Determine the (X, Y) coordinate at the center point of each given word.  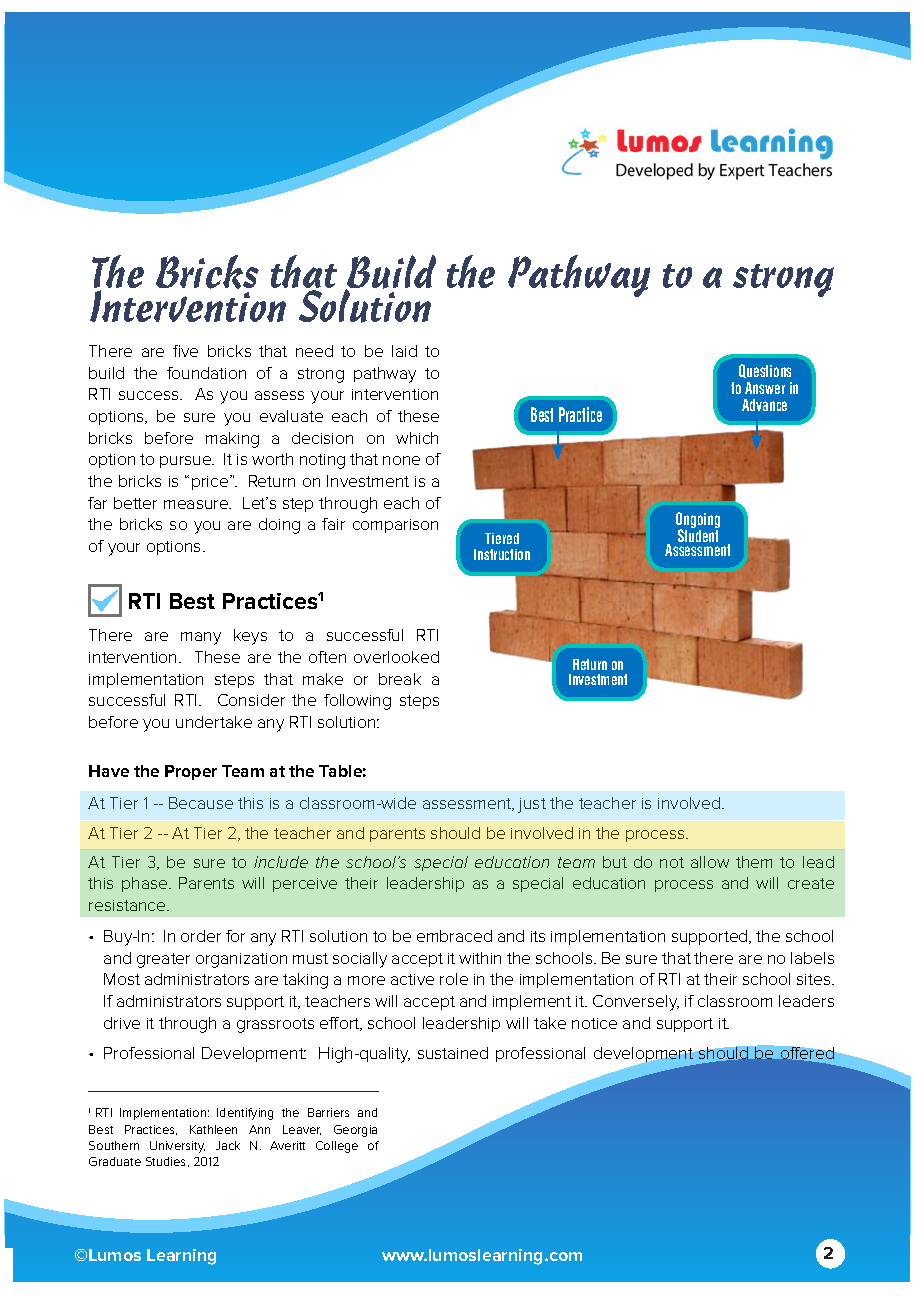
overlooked (396, 657)
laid (404, 351)
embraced (454, 936)
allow (710, 862)
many (201, 638)
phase (146, 884)
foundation (206, 373)
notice (594, 1023)
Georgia (355, 1131)
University (177, 1147)
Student (698, 534)
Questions (765, 371)
